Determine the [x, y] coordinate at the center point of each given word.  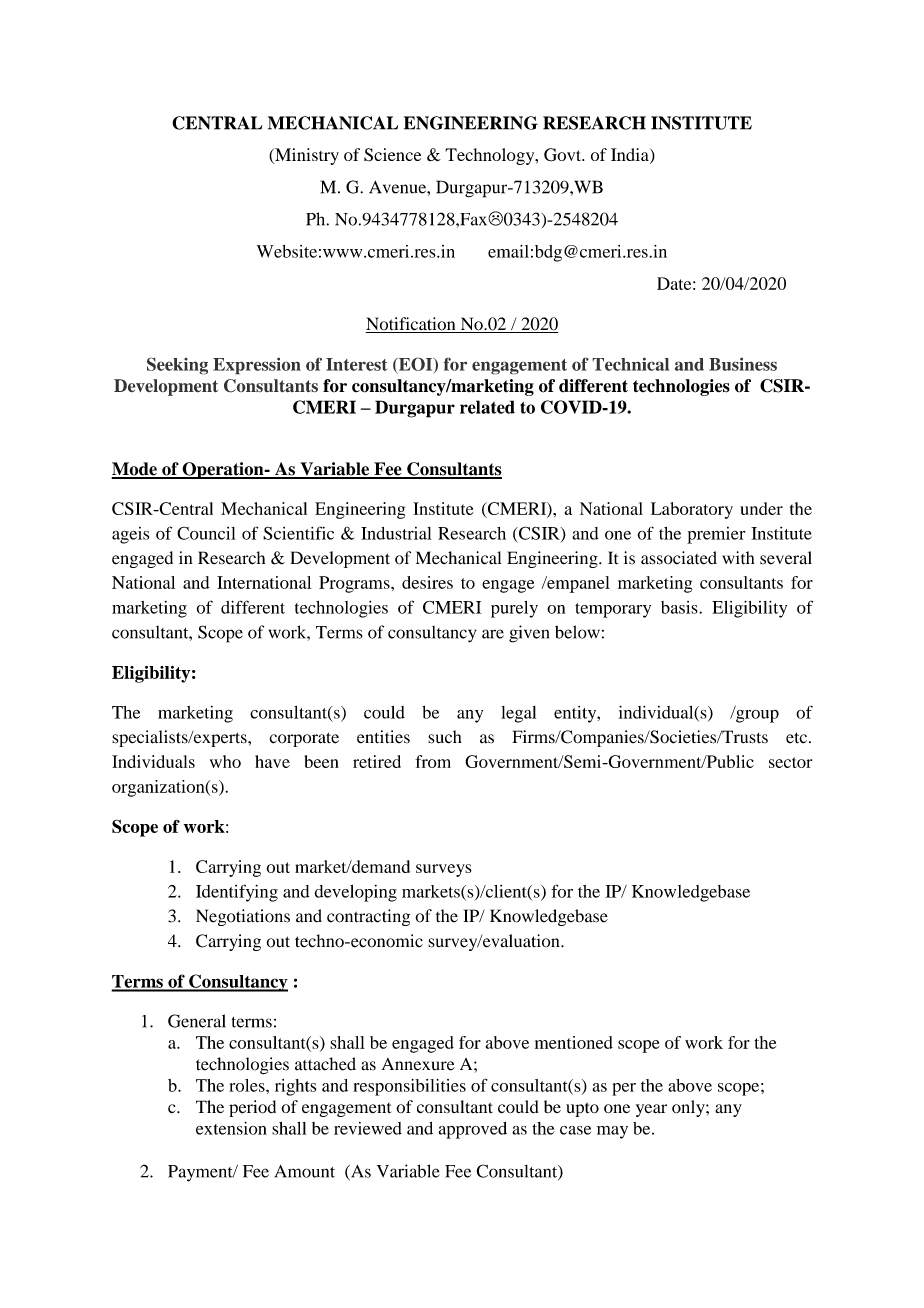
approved [472, 1130]
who [225, 761]
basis [680, 607]
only [689, 1108]
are [493, 634]
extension [231, 1128]
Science [392, 154]
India [631, 156]
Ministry [306, 156]
